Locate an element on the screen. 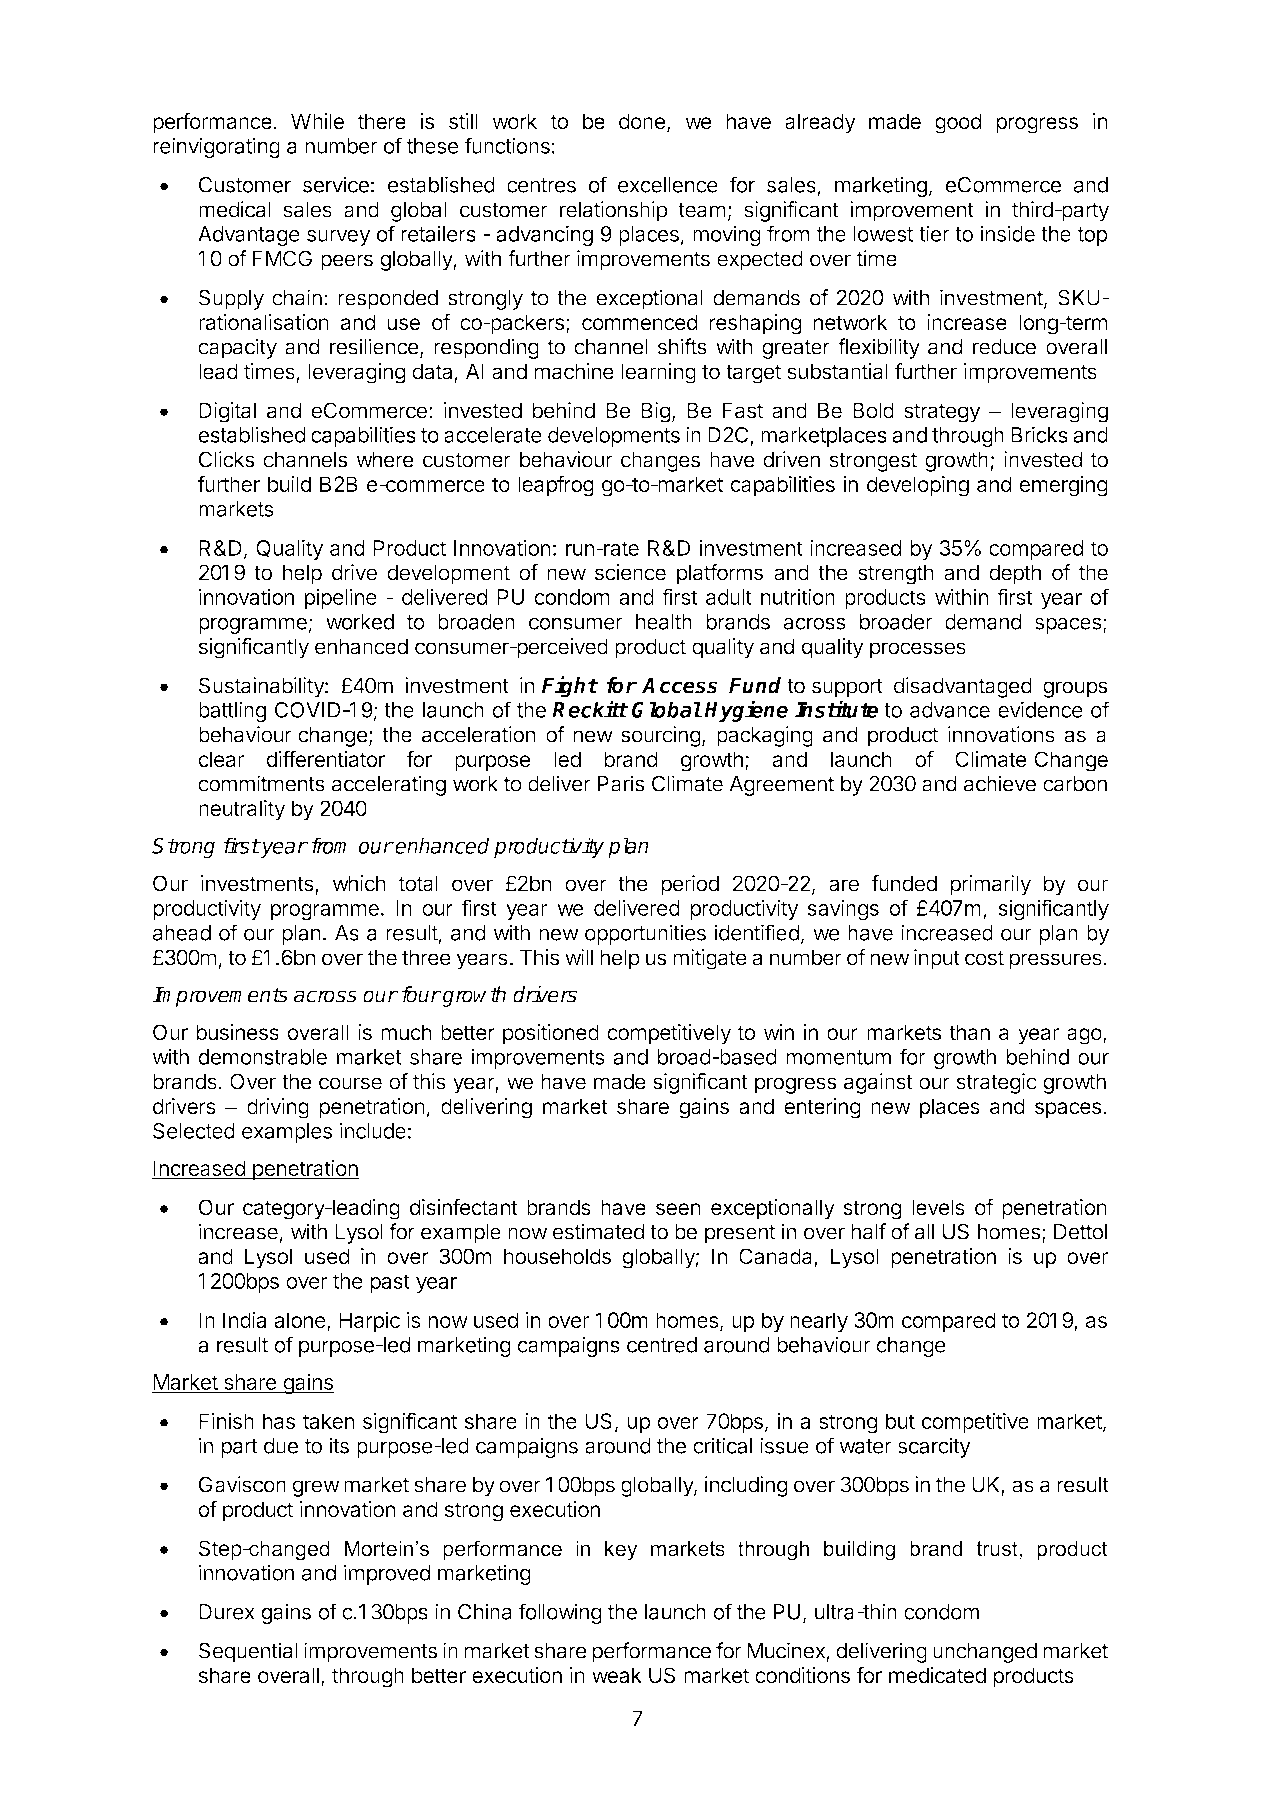 The width and height of the screenshot is (1274, 1801). excellence is located at coordinates (668, 185).
